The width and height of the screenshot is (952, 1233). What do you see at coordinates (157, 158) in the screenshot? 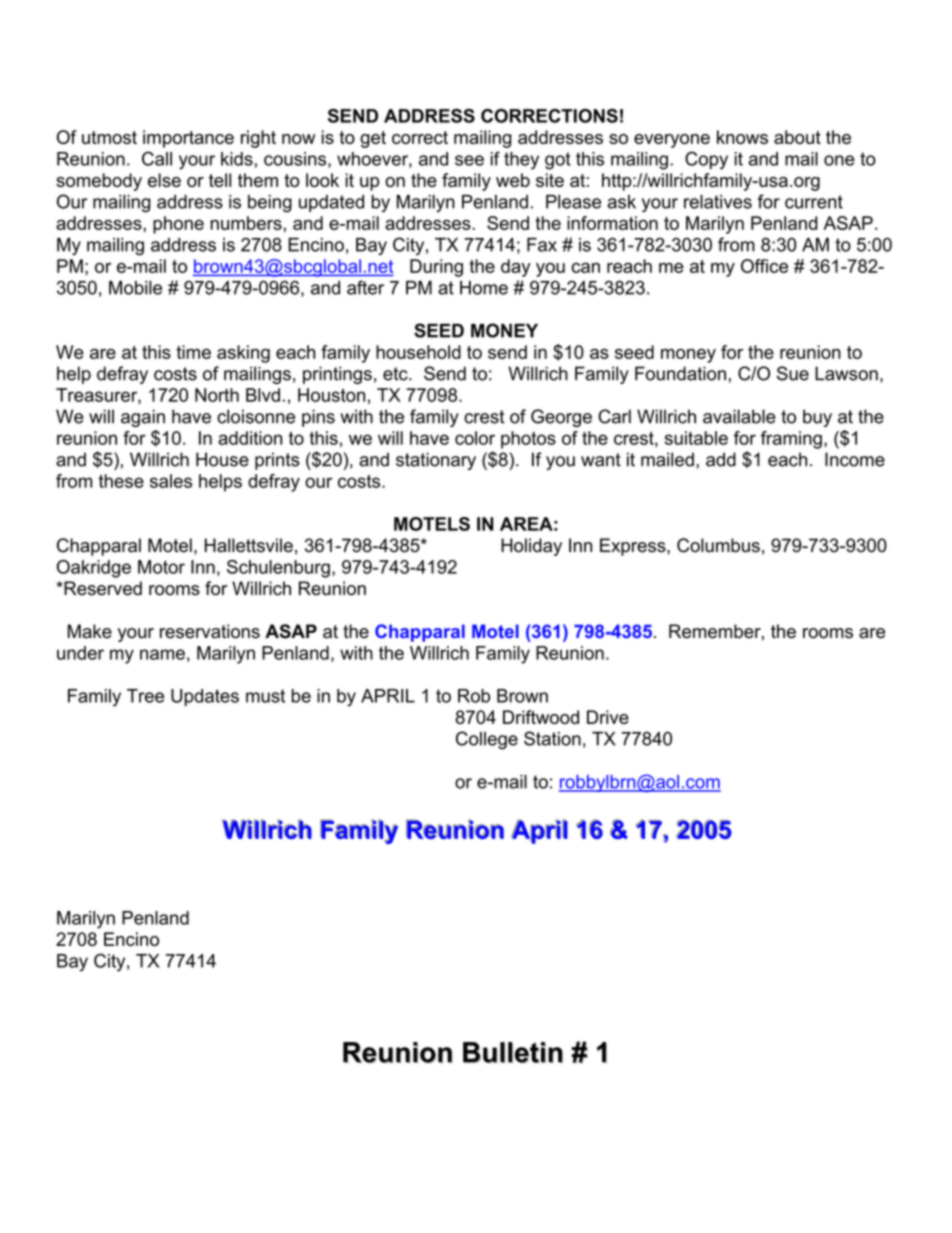
I see `Call` at bounding box center [157, 158].
